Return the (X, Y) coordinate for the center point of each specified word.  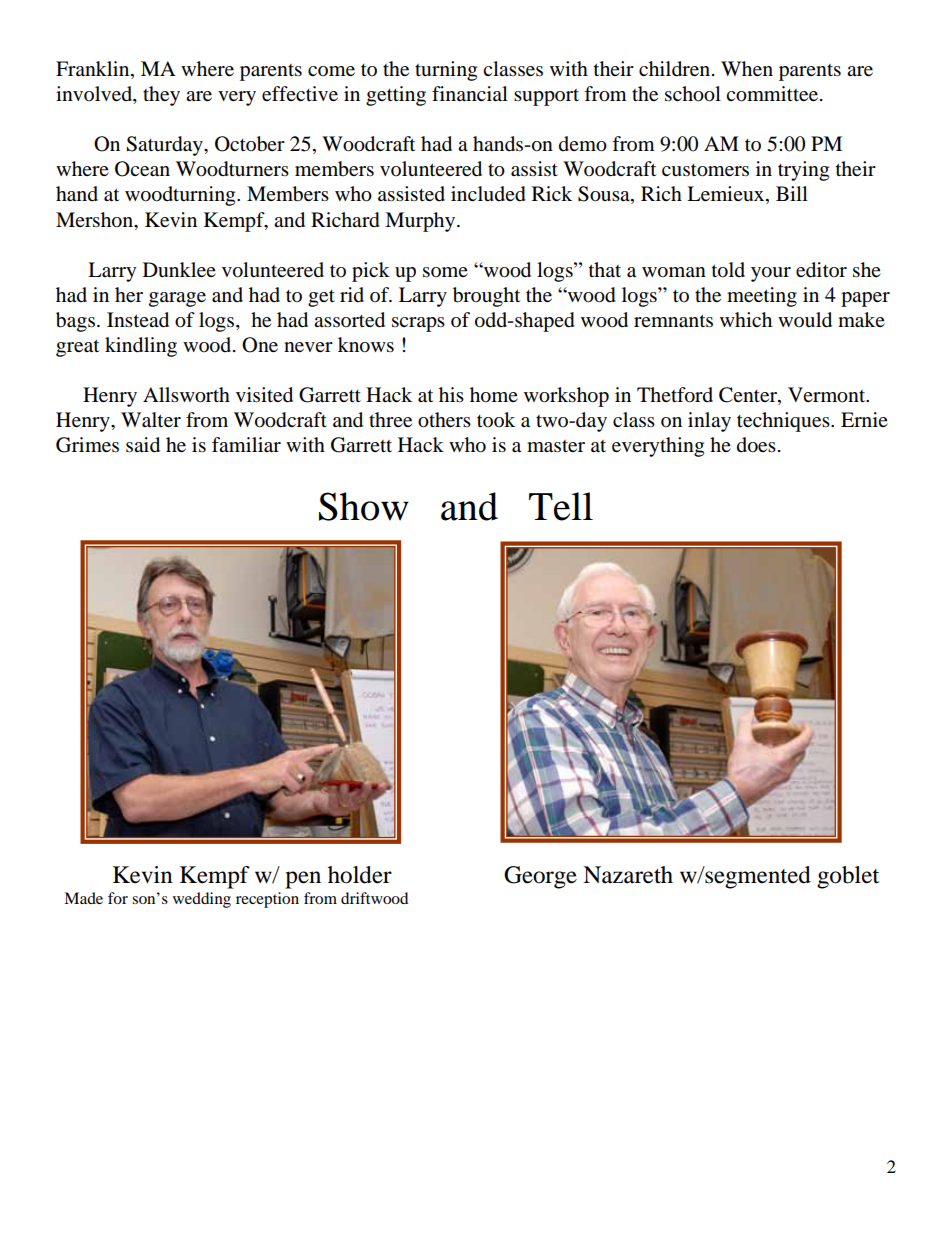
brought (486, 297)
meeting (762, 297)
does (756, 445)
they (161, 96)
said (143, 445)
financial (470, 93)
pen (303, 880)
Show (364, 506)
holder (360, 875)
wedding (202, 900)
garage (177, 299)
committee (772, 94)
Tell (561, 506)
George (540, 877)
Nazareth (628, 875)
